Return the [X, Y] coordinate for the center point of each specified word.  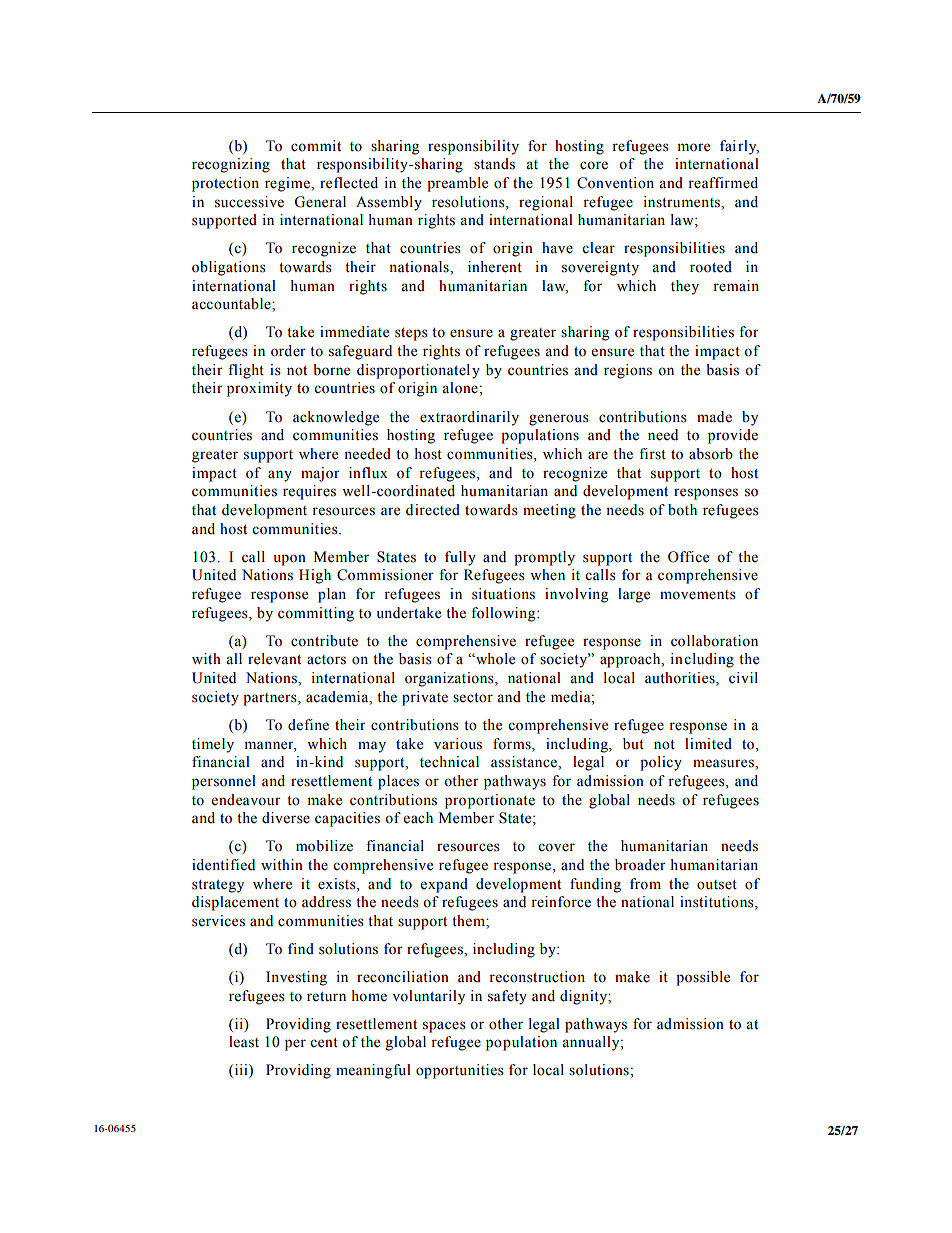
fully [460, 558]
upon [289, 560]
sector [473, 698]
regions [628, 371]
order [288, 351]
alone [461, 388]
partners [271, 699]
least [244, 1042]
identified [223, 865]
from [645, 884]
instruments [682, 202]
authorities [681, 679]
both [682, 510]
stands [494, 164]
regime [288, 184]
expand [444, 885]
